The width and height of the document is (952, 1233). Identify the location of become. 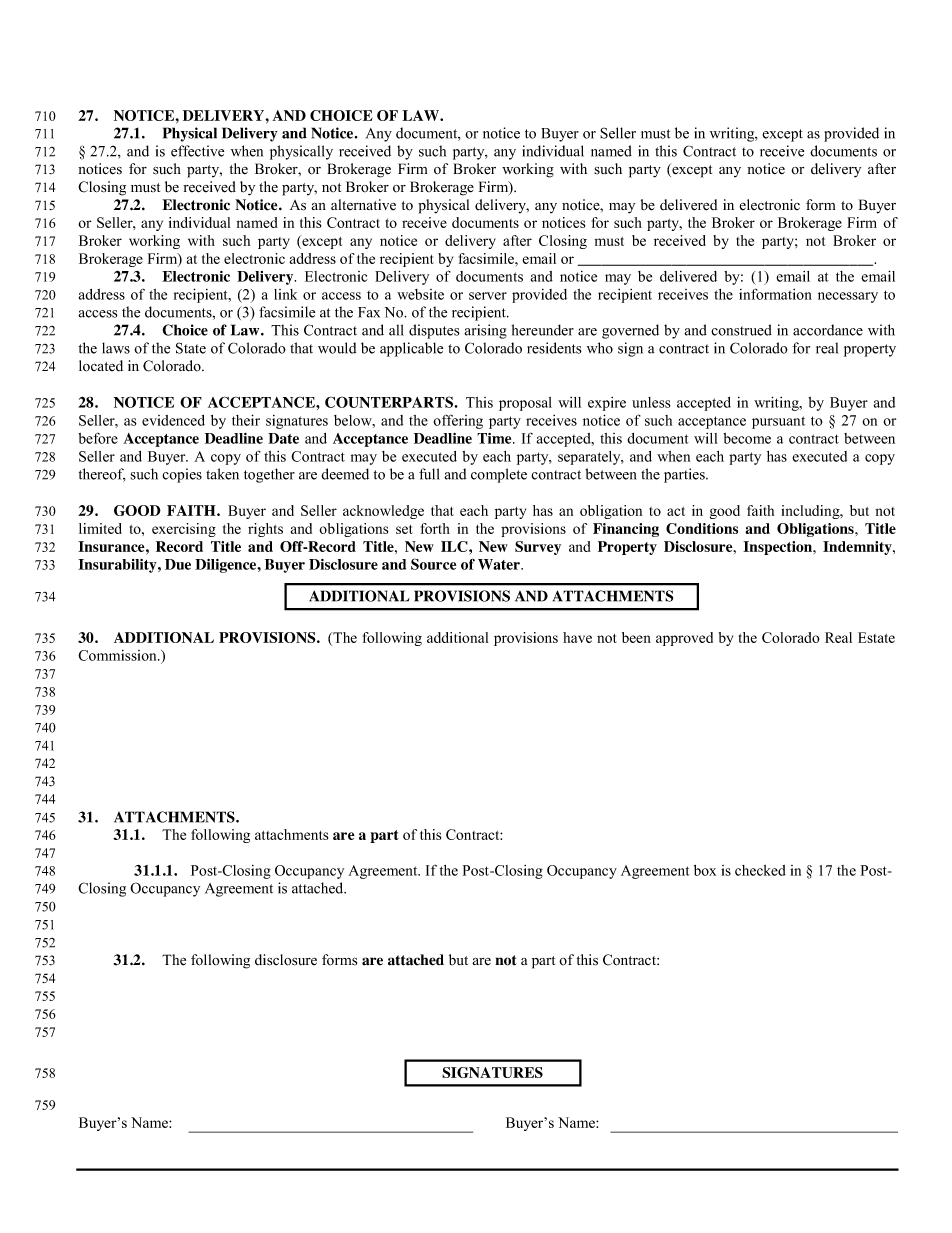
(747, 438).
